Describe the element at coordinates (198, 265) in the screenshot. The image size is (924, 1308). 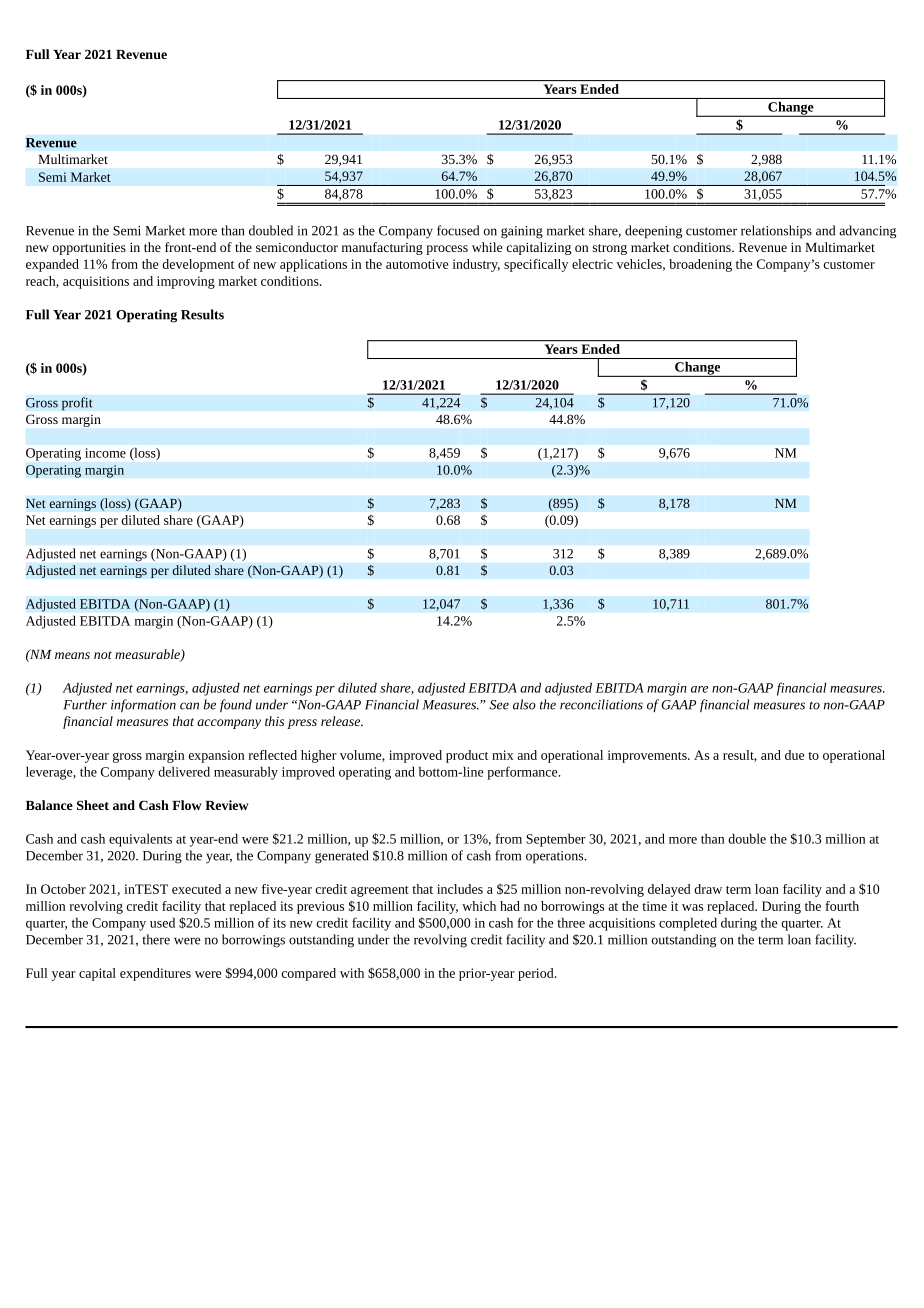
I see `development` at that location.
